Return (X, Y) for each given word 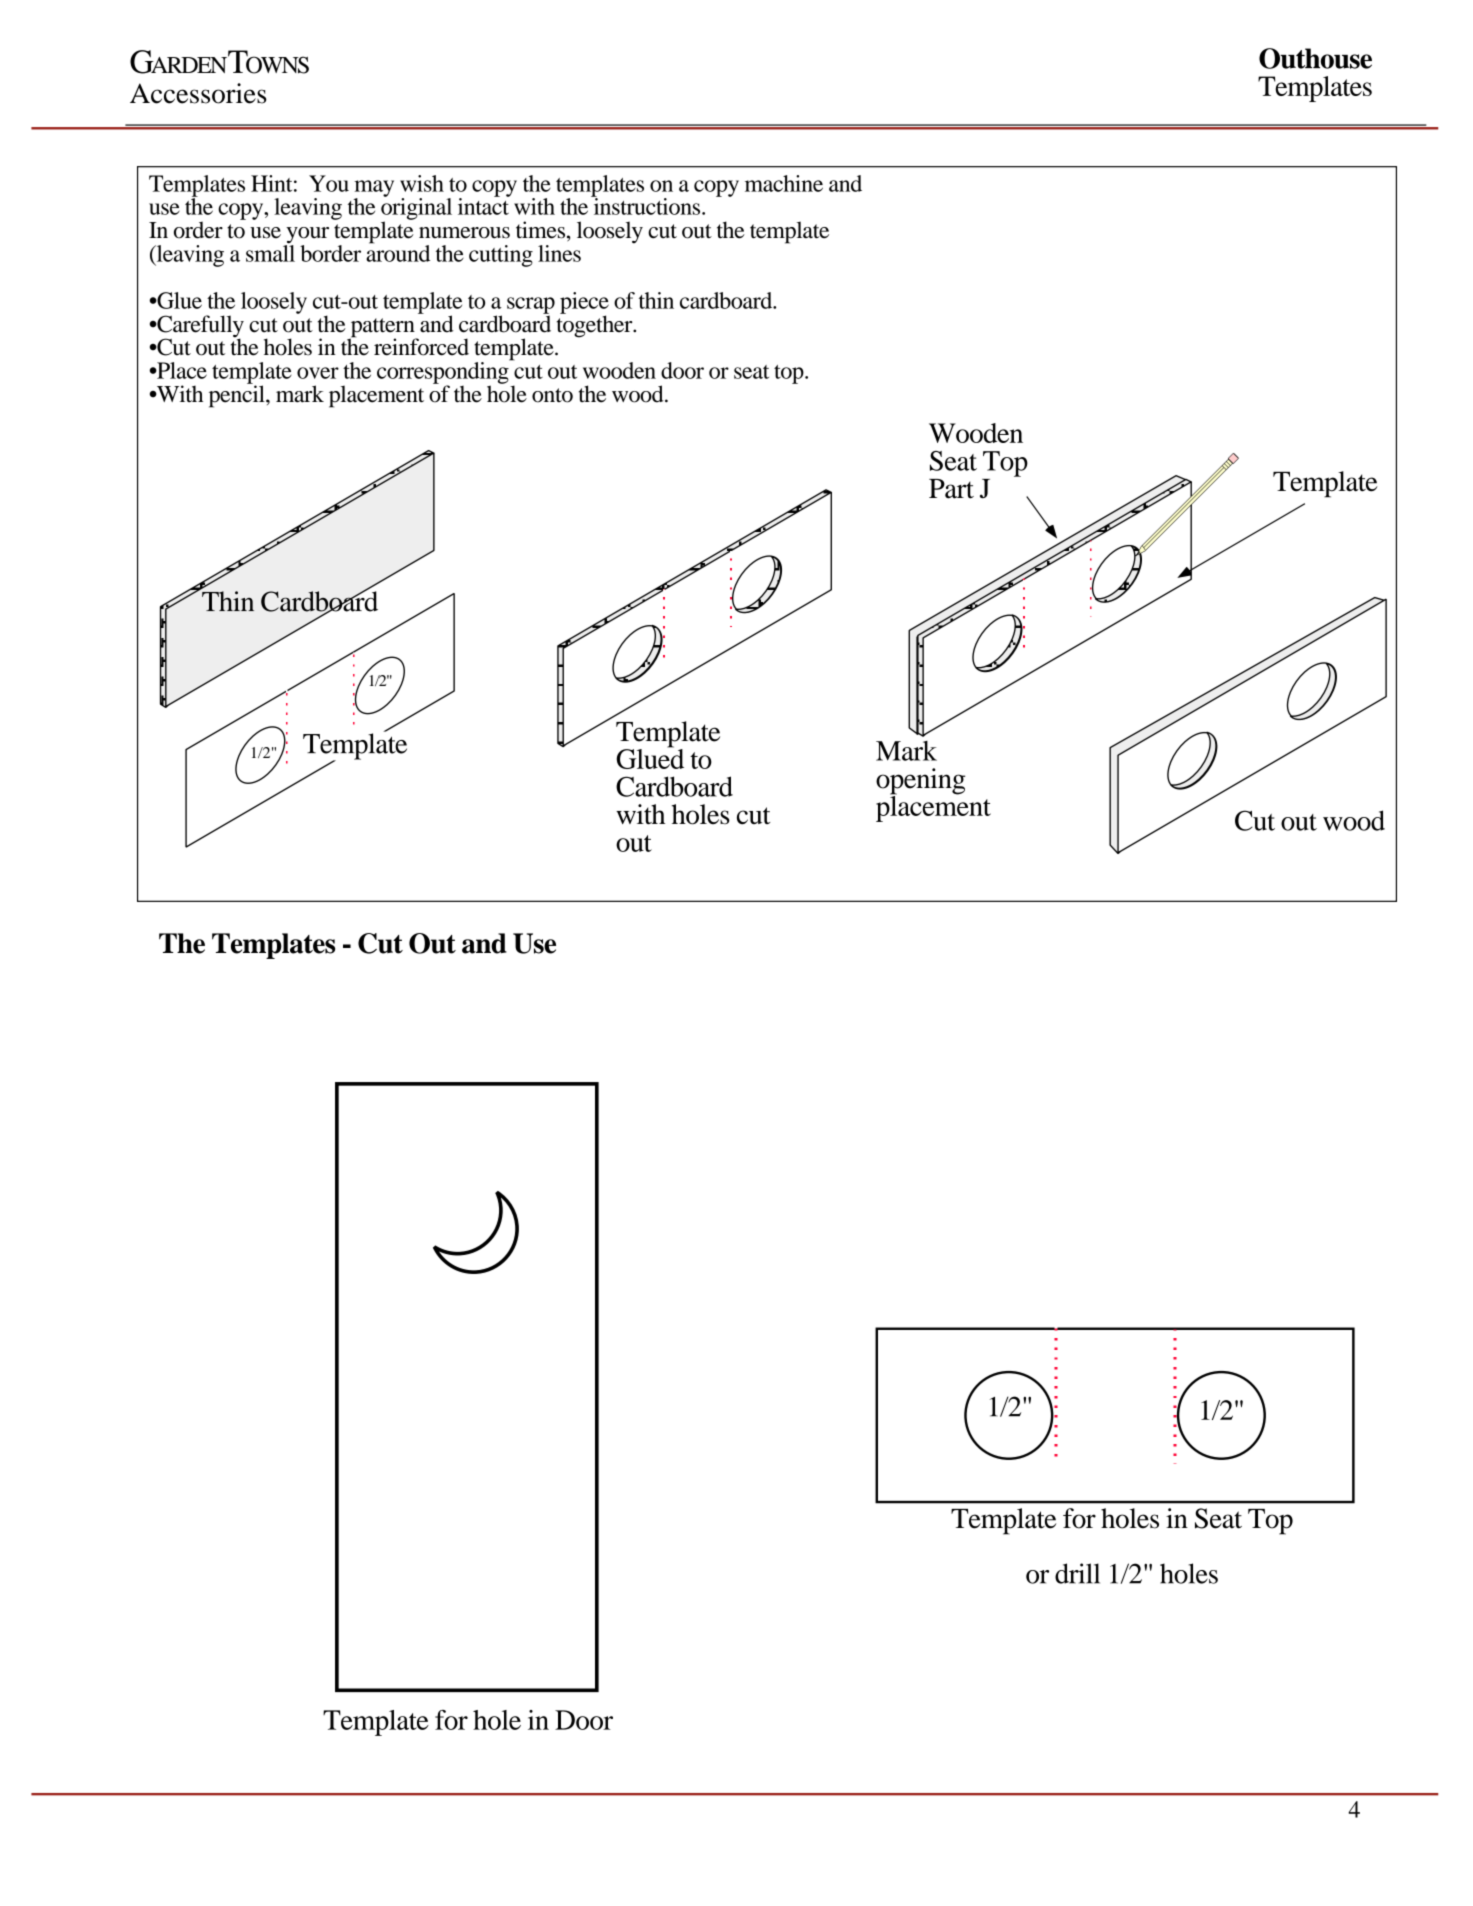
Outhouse (1315, 58)
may (374, 189)
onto (552, 395)
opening (920, 782)
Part (951, 489)
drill (1077, 1573)
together (596, 325)
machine (784, 183)
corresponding (444, 373)
